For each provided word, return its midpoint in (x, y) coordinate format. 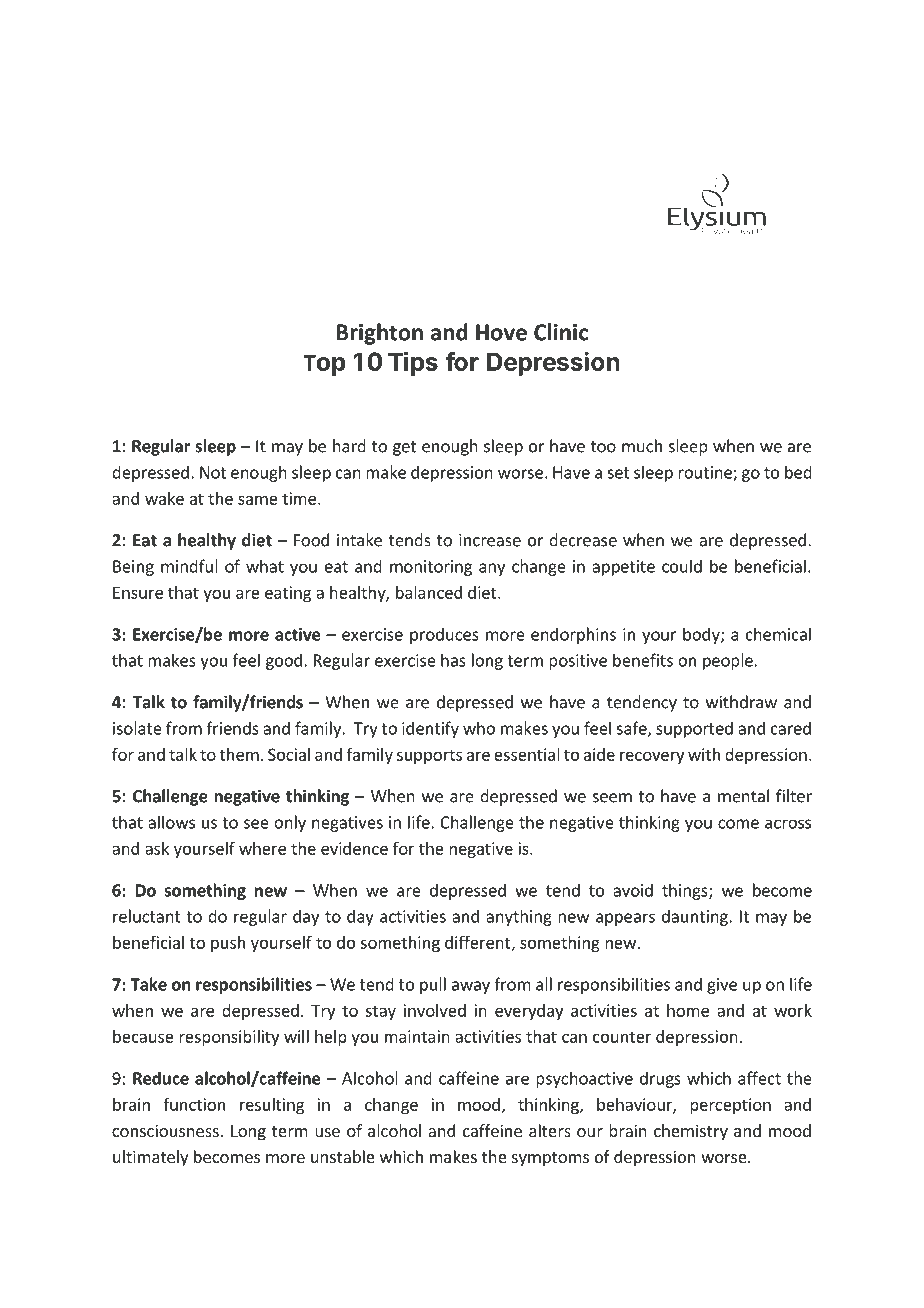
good (284, 661)
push (228, 944)
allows (171, 822)
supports (429, 756)
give (722, 986)
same (258, 500)
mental (743, 796)
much (642, 446)
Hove (501, 332)
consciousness (165, 1130)
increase (490, 540)
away (471, 987)
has (453, 660)
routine (706, 473)
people (728, 661)
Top (324, 365)
